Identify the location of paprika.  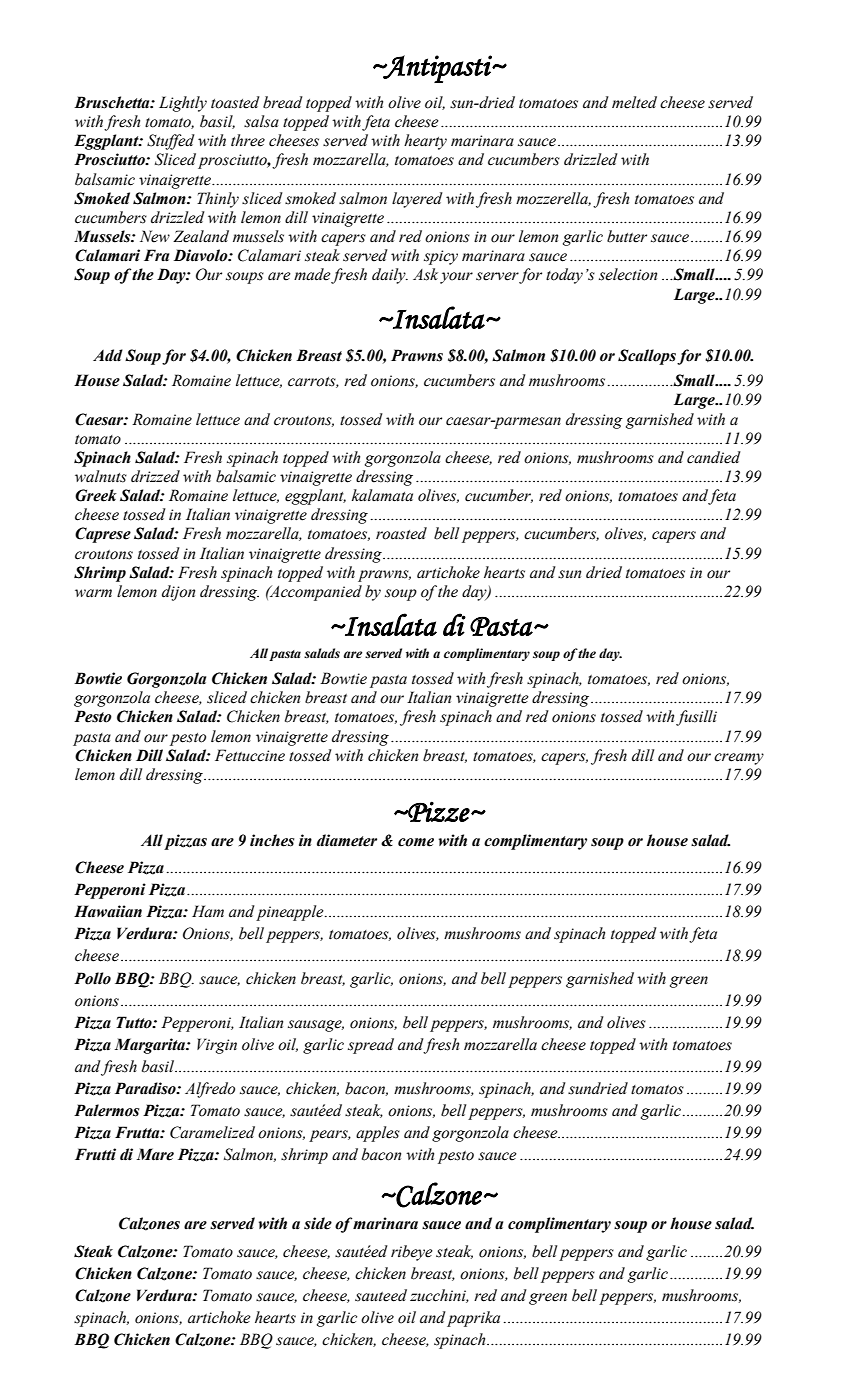
(473, 1319).
